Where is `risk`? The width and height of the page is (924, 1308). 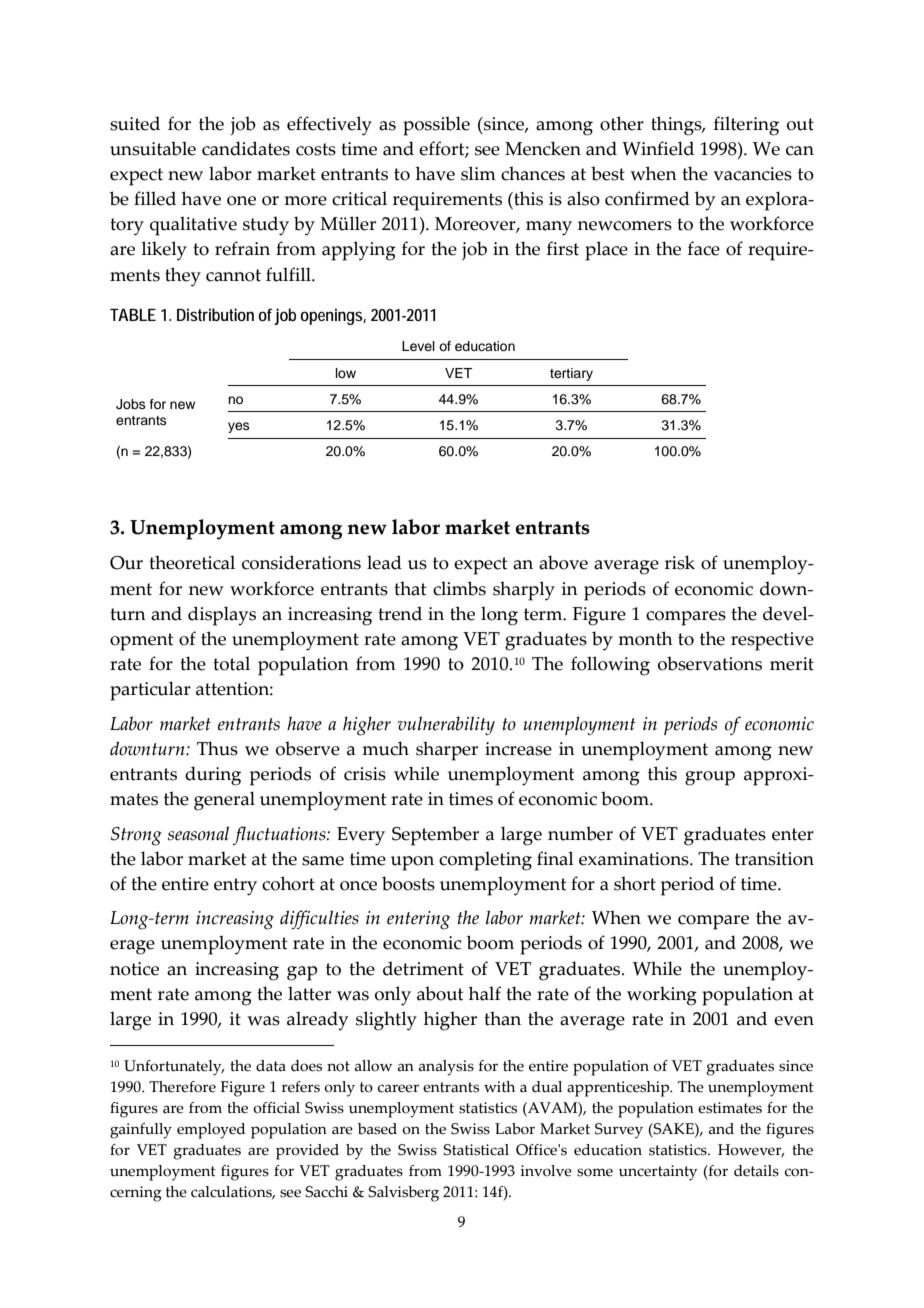
risk is located at coordinates (680, 562).
